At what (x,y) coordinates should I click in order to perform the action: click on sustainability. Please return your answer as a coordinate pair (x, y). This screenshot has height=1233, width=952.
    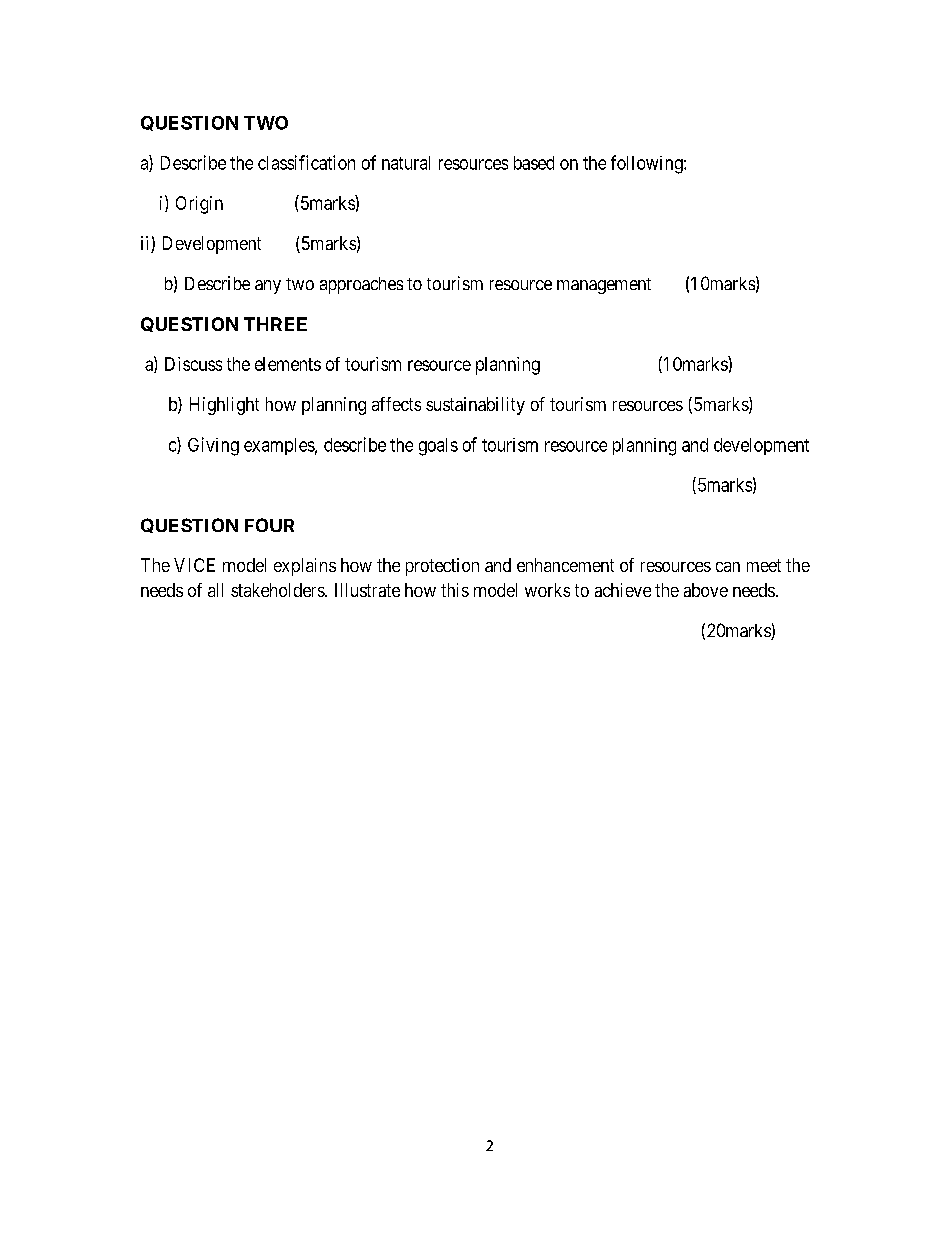
    Looking at the image, I should click on (475, 406).
